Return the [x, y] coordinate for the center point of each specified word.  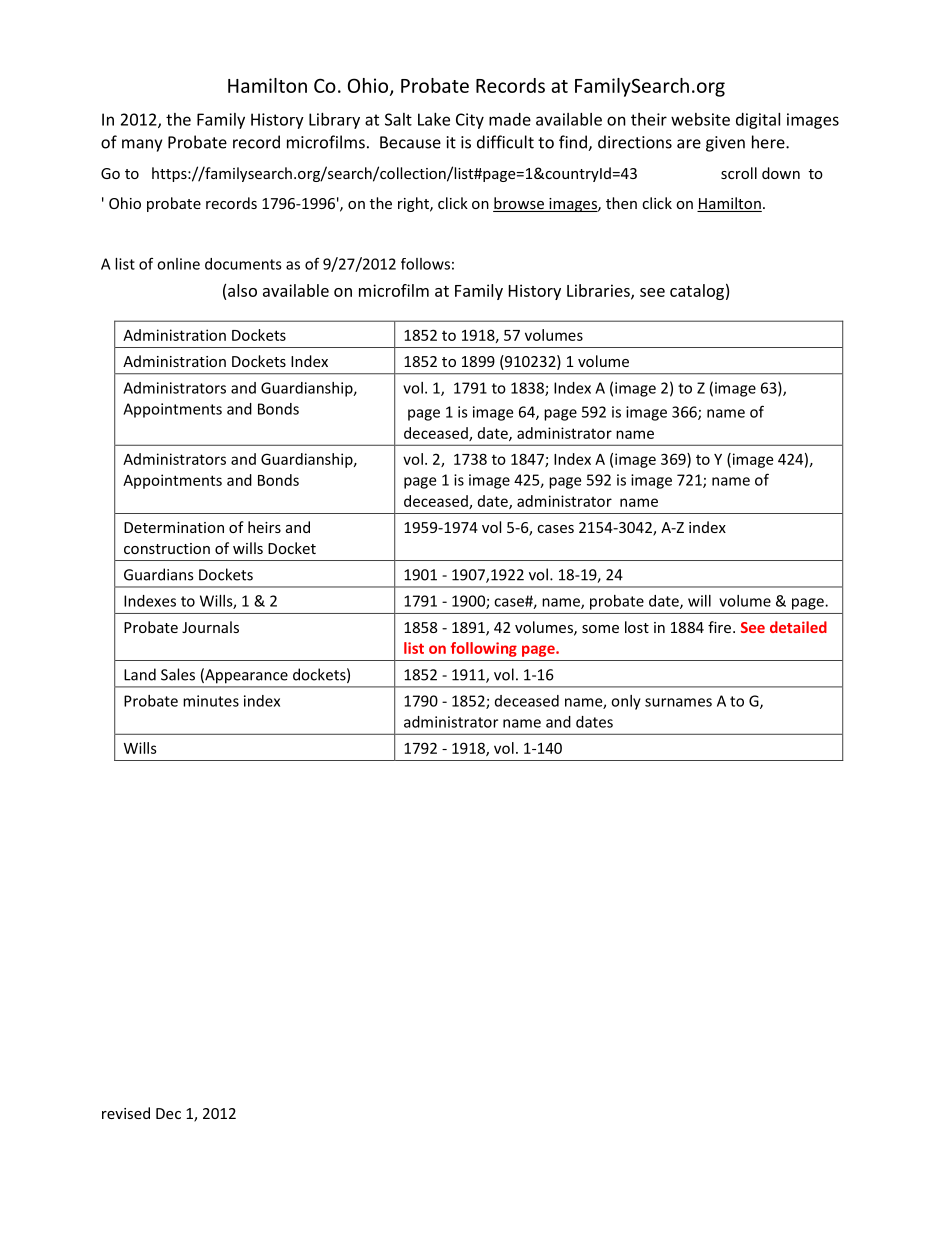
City [470, 121]
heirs [264, 527]
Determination [174, 527]
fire [719, 627]
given [725, 144]
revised [126, 1113]
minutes [211, 701]
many [142, 145]
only [626, 702]
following [484, 649]
